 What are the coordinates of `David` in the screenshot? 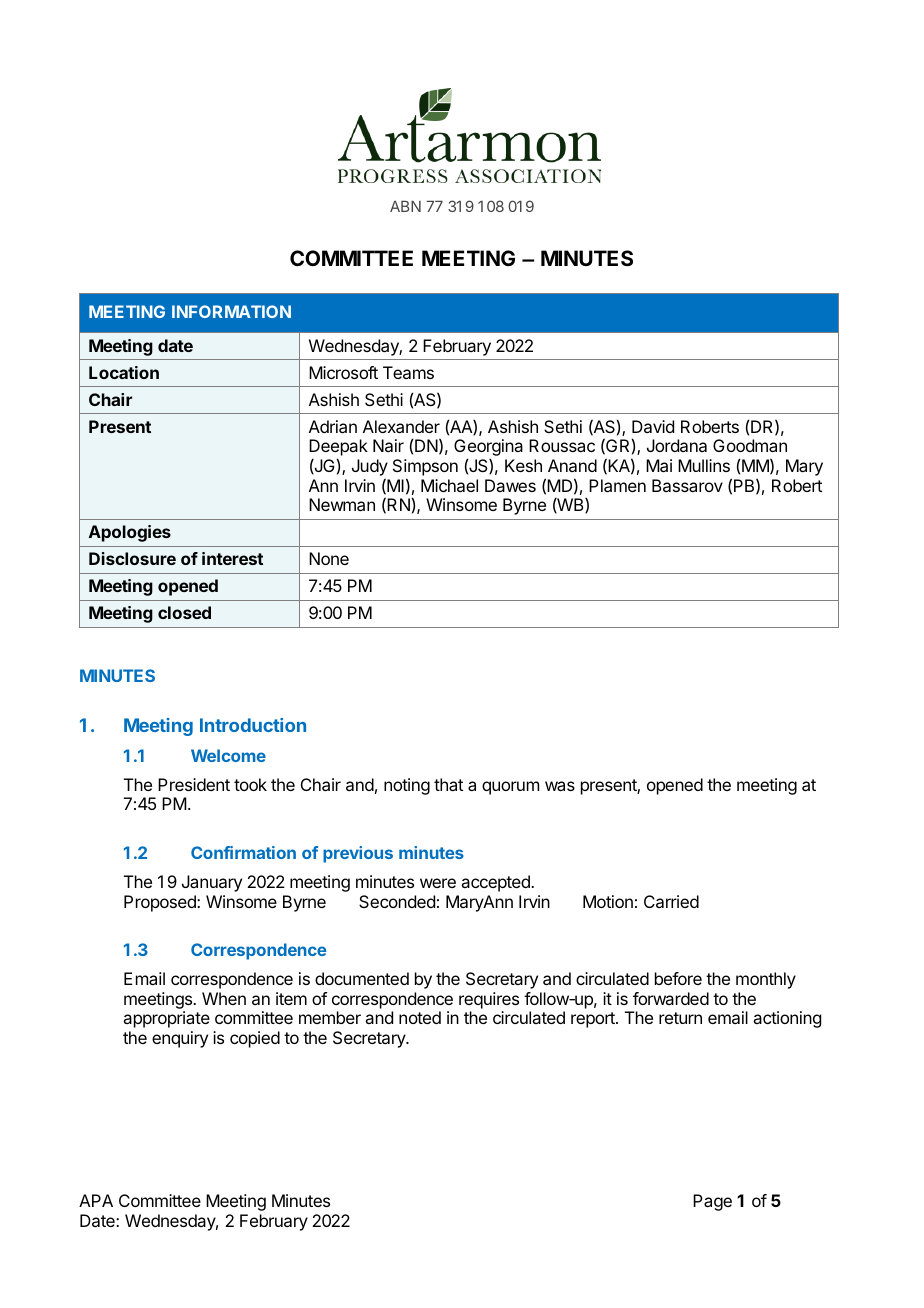 It's located at (653, 426).
